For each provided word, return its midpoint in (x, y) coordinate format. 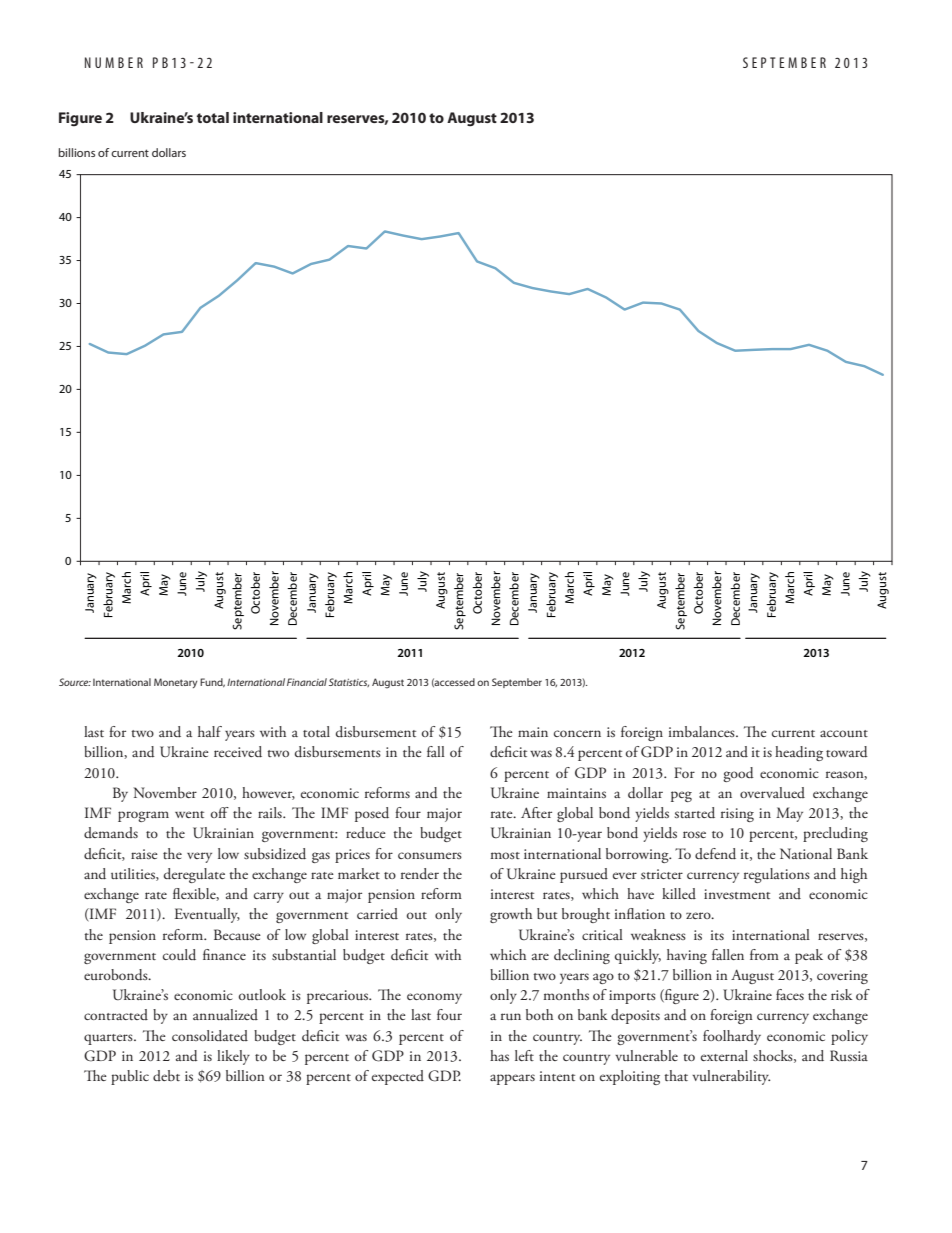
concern (577, 733)
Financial (307, 682)
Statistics (349, 682)
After (536, 812)
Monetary (175, 683)
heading (799, 753)
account (844, 733)
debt (166, 1075)
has (499, 1055)
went (189, 814)
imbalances (703, 731)
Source (75, 682)
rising (737, 815)
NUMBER (114, 62)
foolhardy (732, 1037)
